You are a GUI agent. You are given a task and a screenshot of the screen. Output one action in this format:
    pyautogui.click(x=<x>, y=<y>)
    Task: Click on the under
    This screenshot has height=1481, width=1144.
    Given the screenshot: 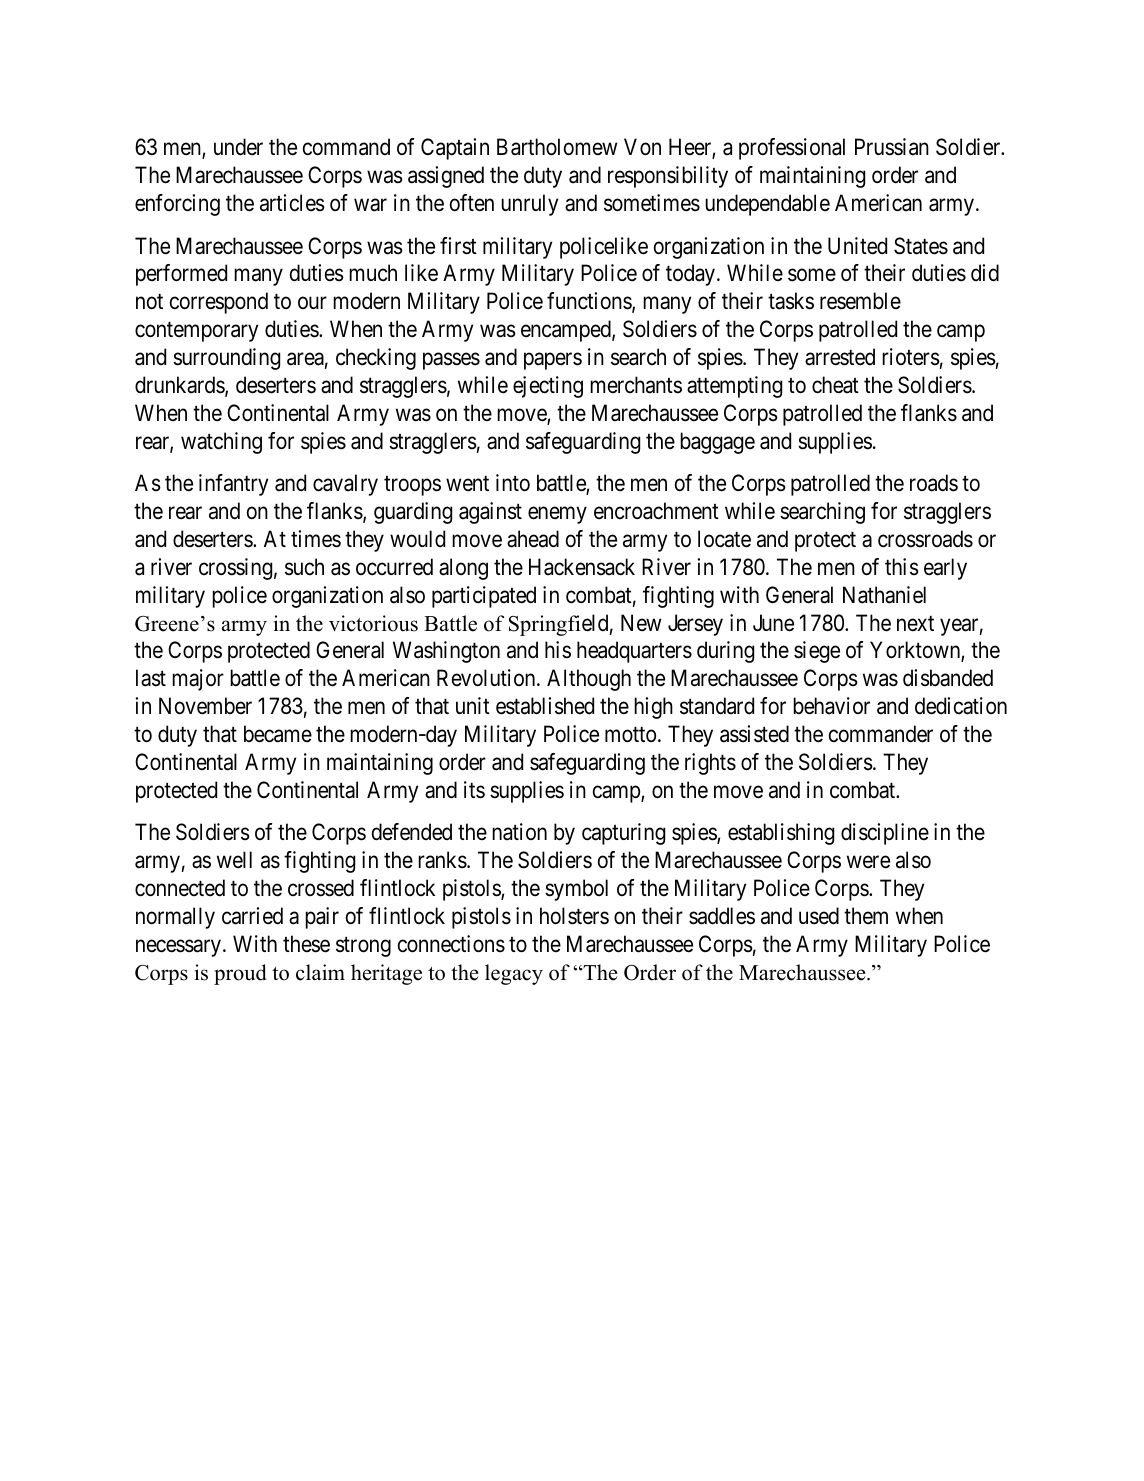 What is the action you would take?
    pyautogui.click(x=238, y=147)
